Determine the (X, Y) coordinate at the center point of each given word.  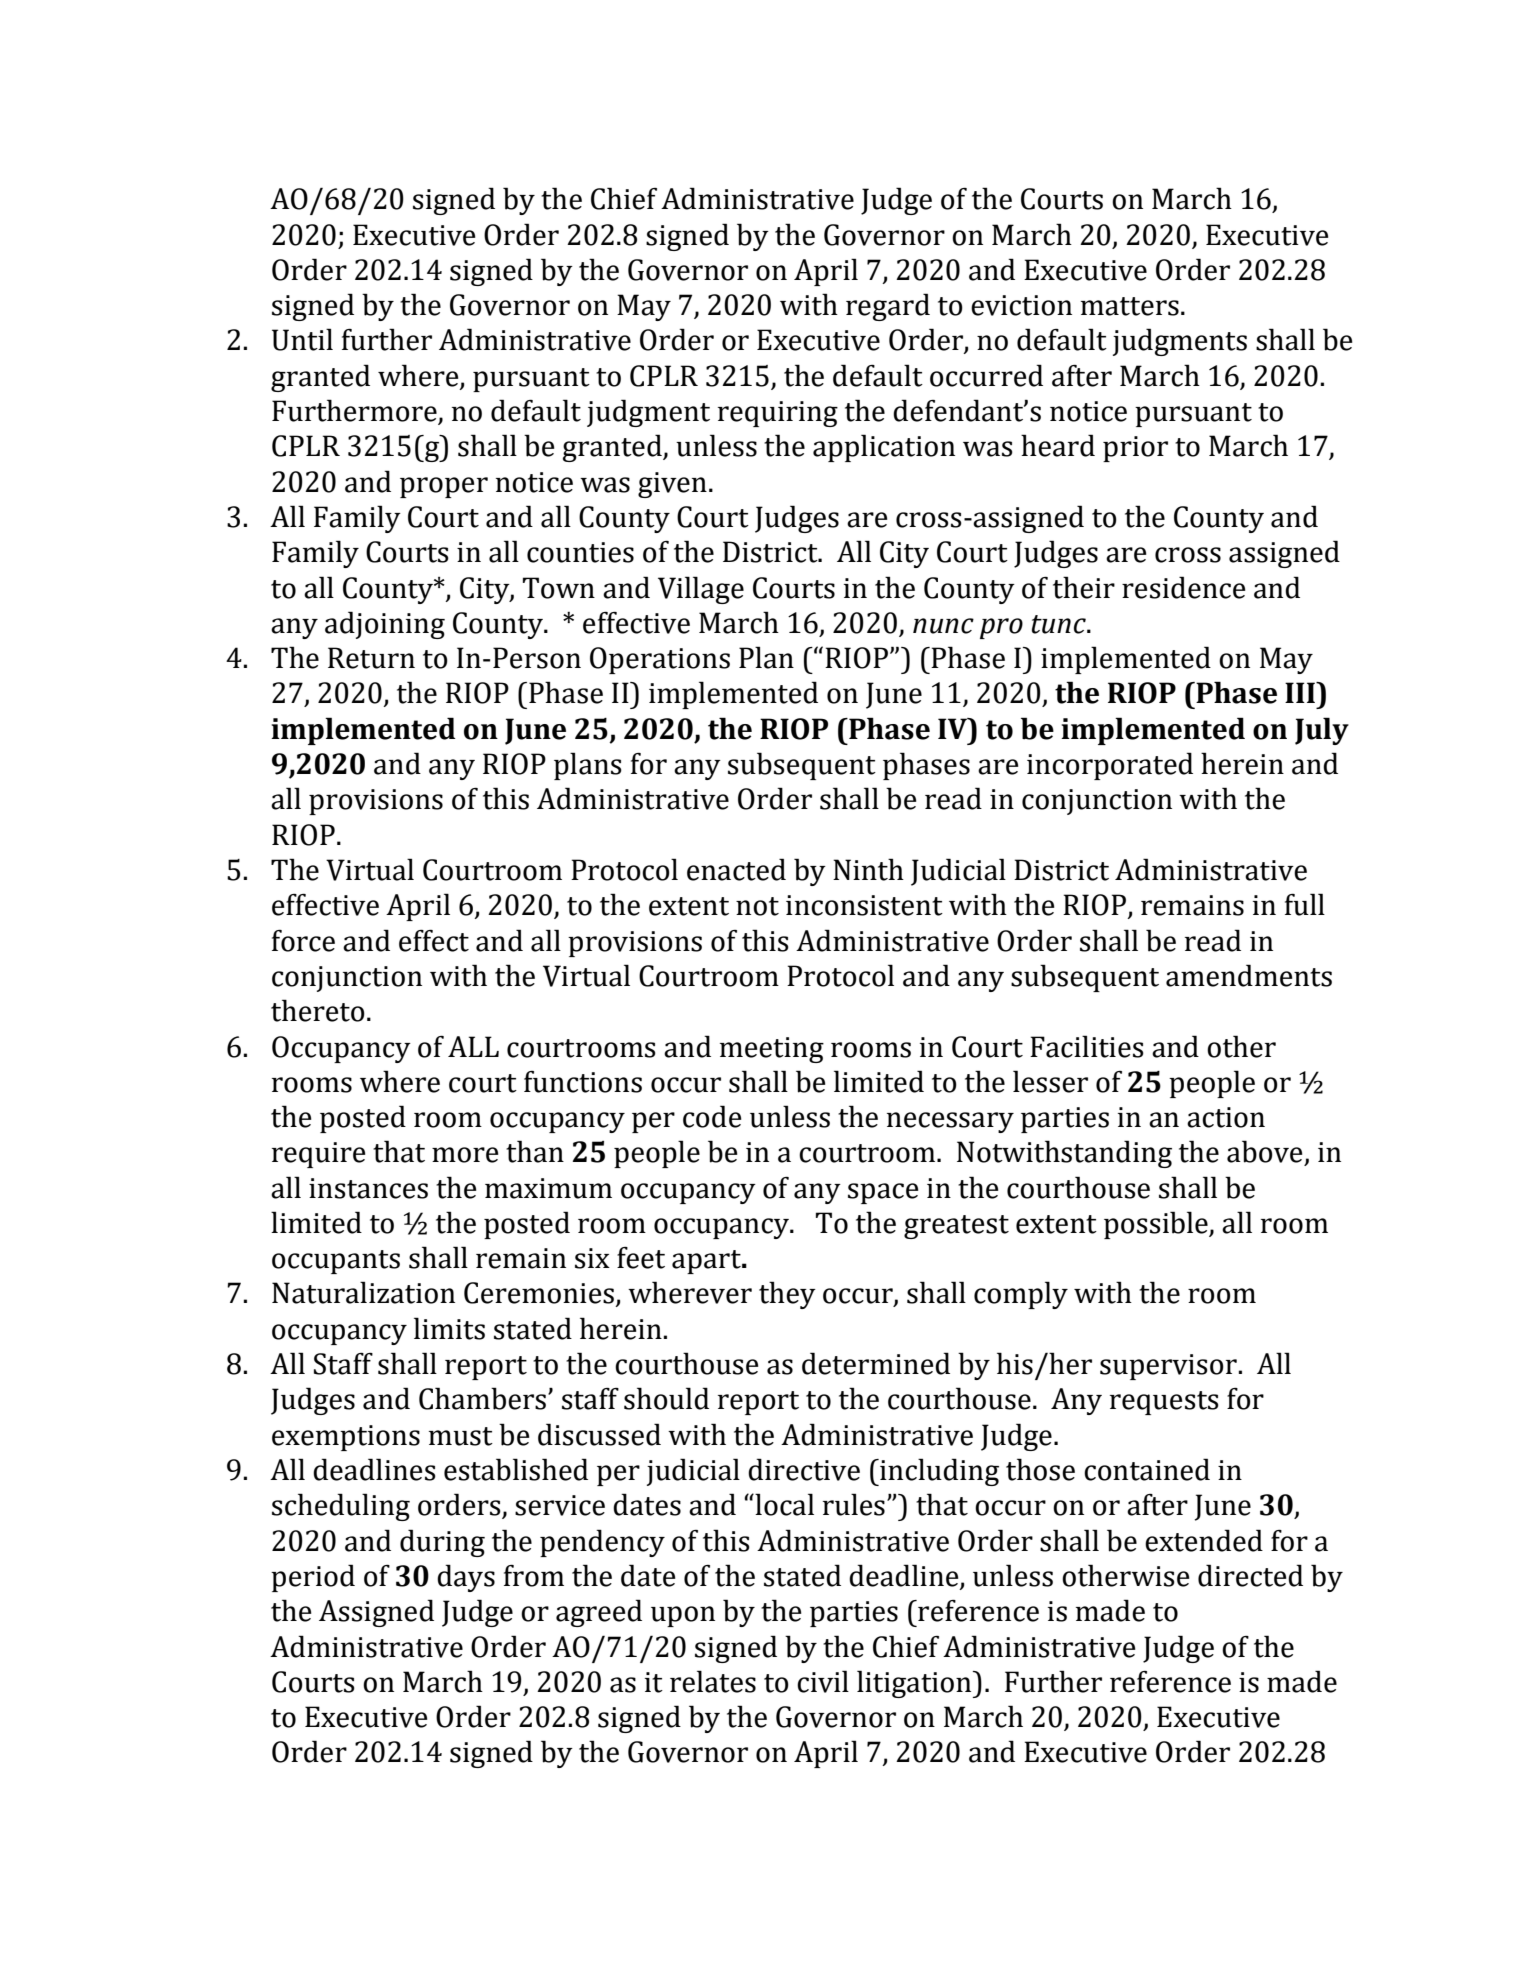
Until (302, 339)
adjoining (385, 625)
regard (888, 307)
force (303, 941)
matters (1130, 306)
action (1226, 1117)
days (466, 1578)
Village (701, 590)
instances (368, 1188)
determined (876, 1363)
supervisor (1168, 1367)
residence (1183, 587)
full (1305, 904)
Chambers (482, 1398)
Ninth (868, 869)
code (712, 1116)
